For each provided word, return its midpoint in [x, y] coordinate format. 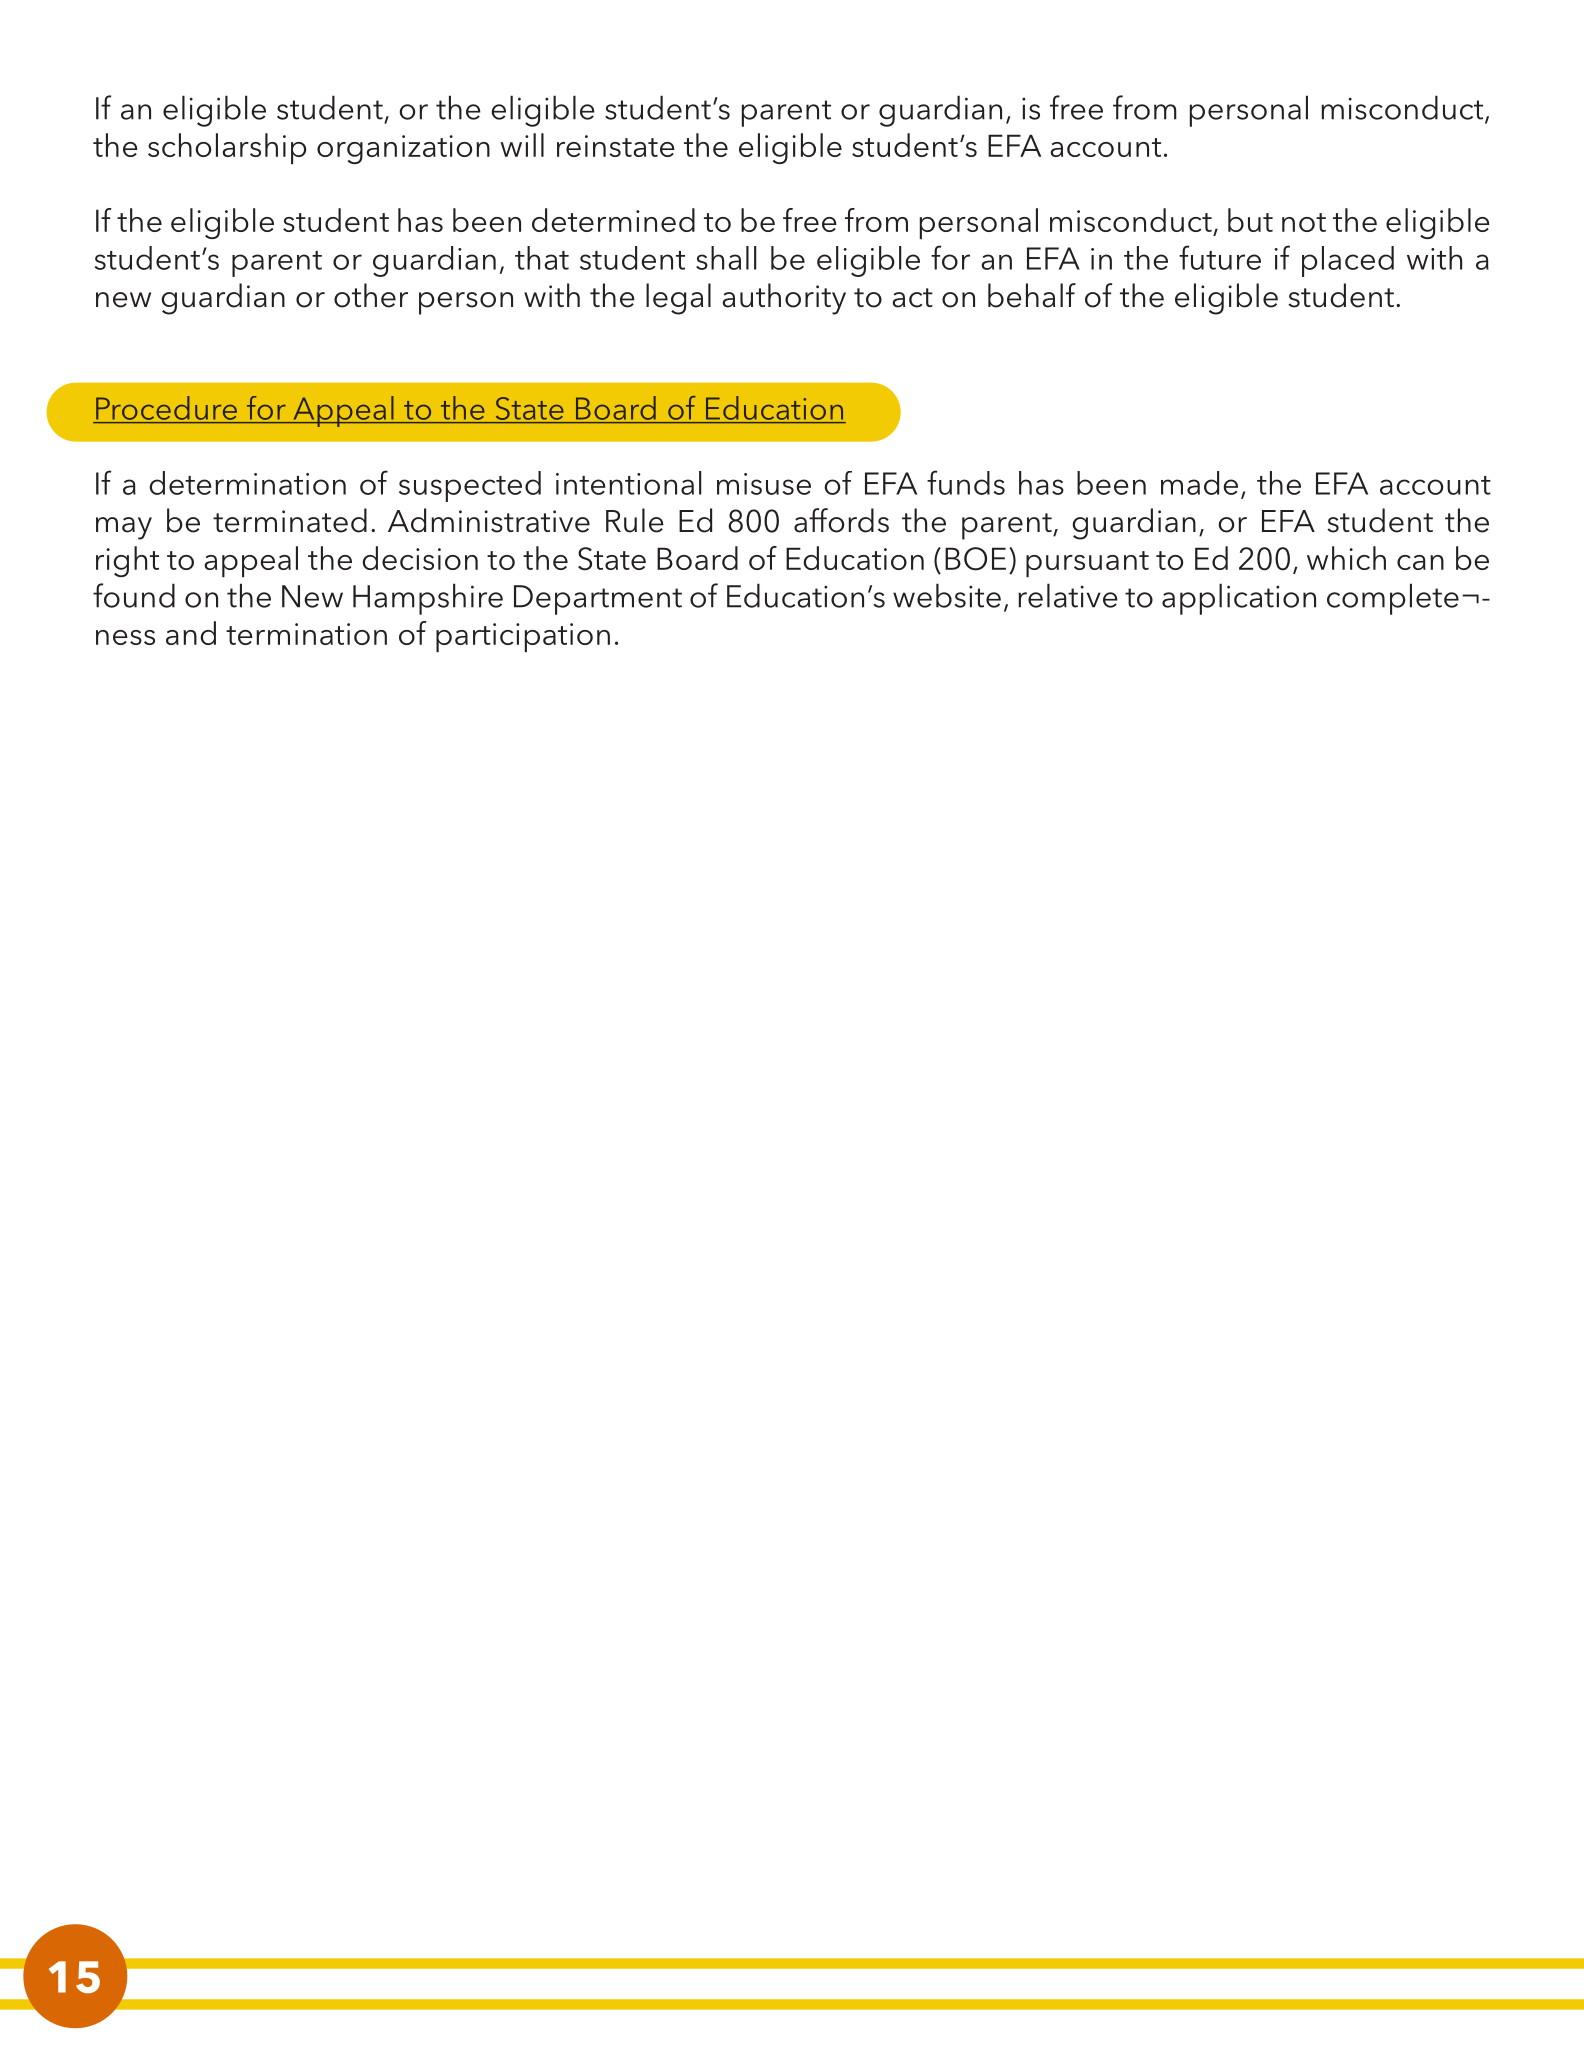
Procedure [166, 408]
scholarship [227, 148]
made [1199, 483]
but [1250, 220]
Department [598, 600]
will [522, 145]
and [191, 633]
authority [784, 299]
